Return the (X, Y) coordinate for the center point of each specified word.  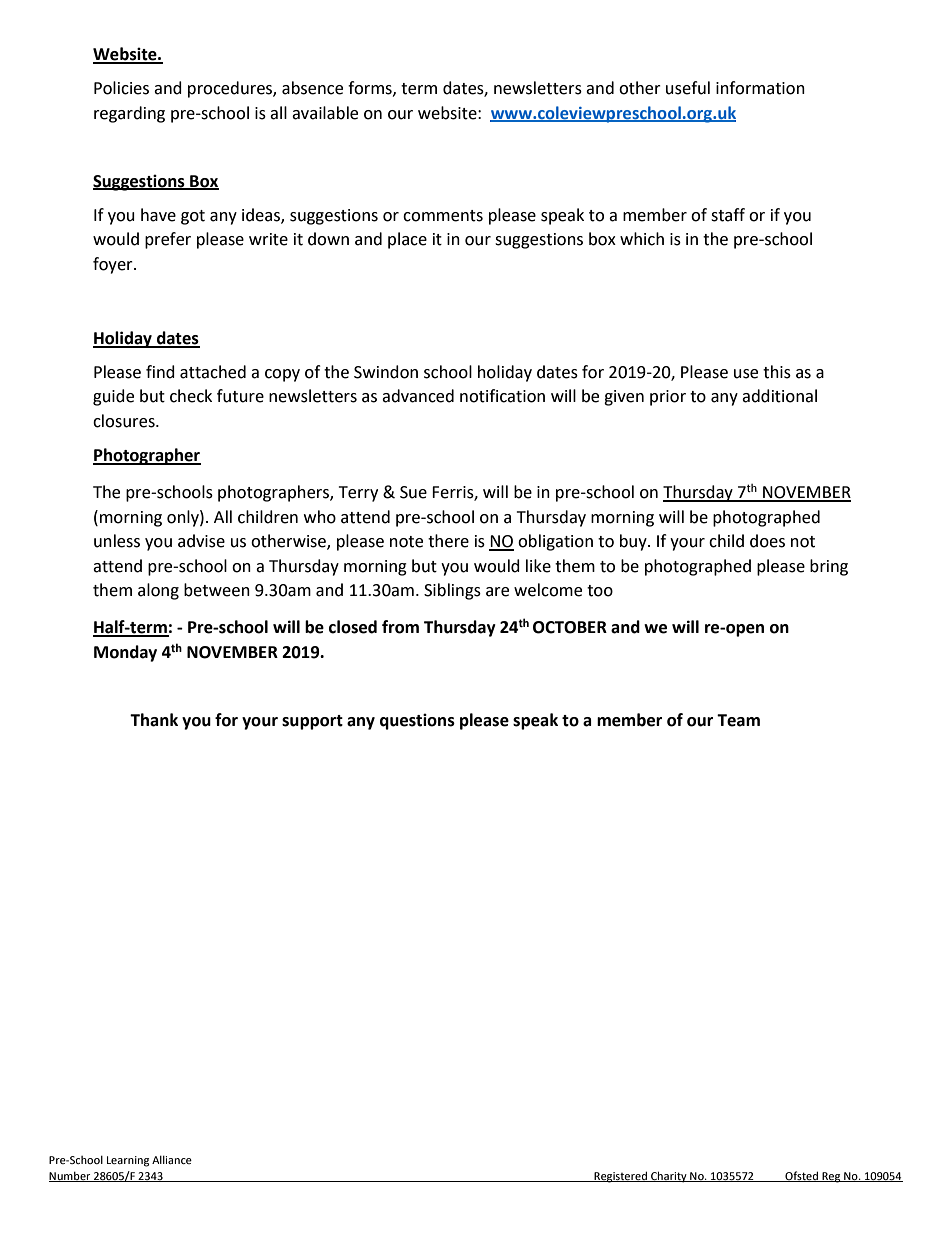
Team (738, 720)
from (400, 627)
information (760, 88)
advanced (418, 396)
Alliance (172, 1159)
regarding (129, 114)
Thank (154, 720)
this (777, 372)
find (160, 372)
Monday (125, 653)
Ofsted (802, 1176)
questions (417, 721)
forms (371, 88)
